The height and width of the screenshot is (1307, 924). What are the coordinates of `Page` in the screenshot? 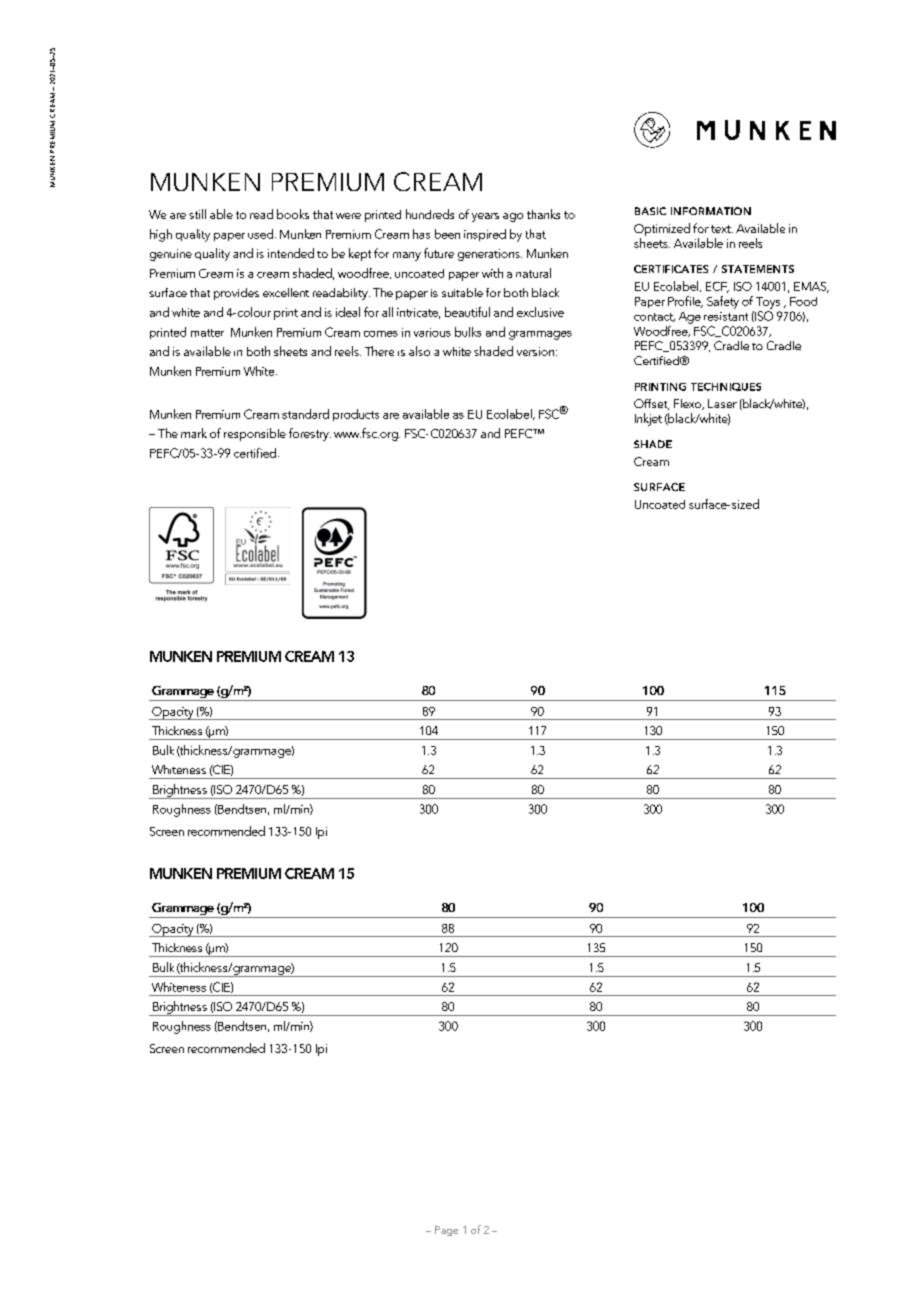 It's located at (446, 1231).
